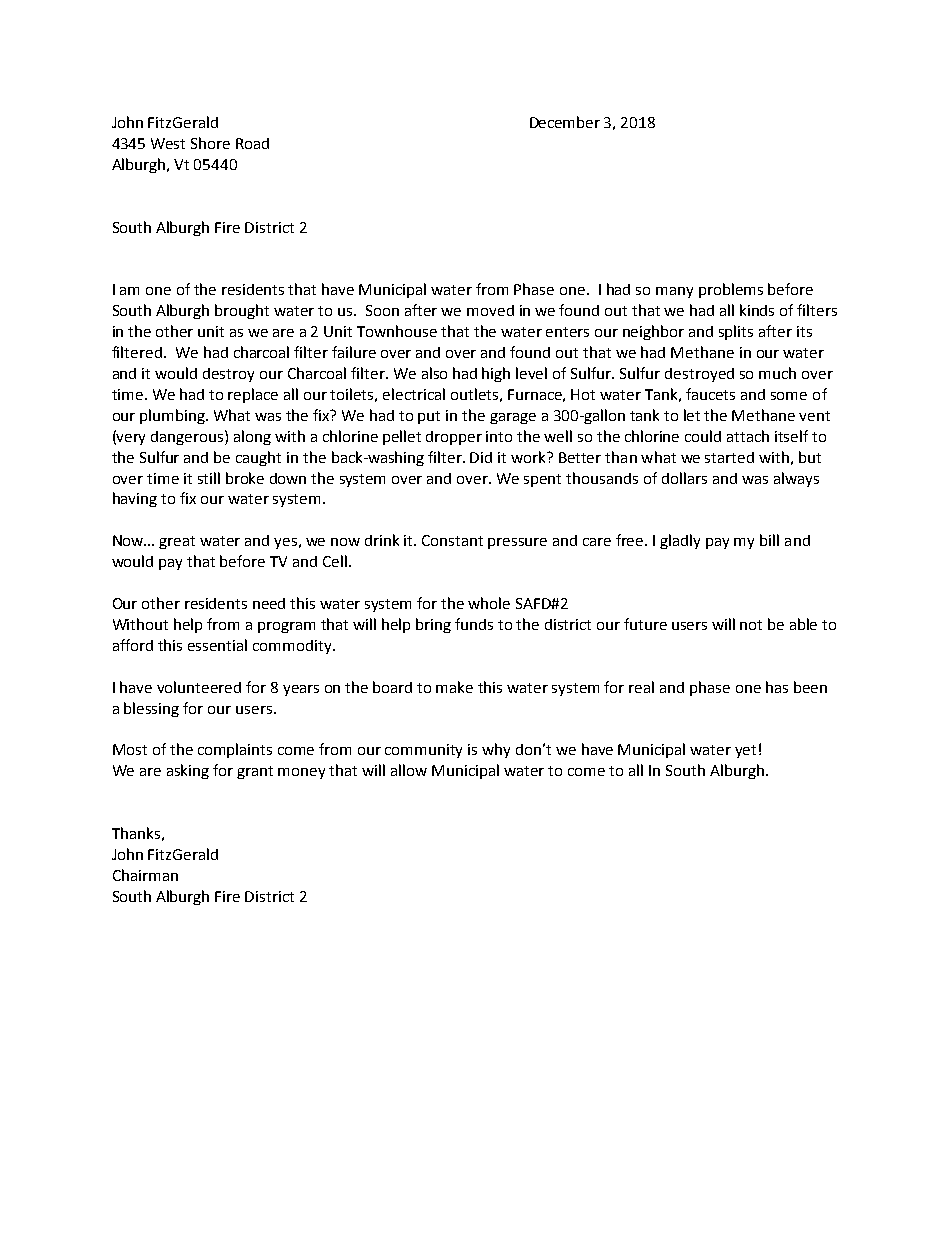 The height and width of the screenshot is (1233, 952). Describe the element at coordinates (145, 875) in the screenshot. I see `Chairman` at that location.
